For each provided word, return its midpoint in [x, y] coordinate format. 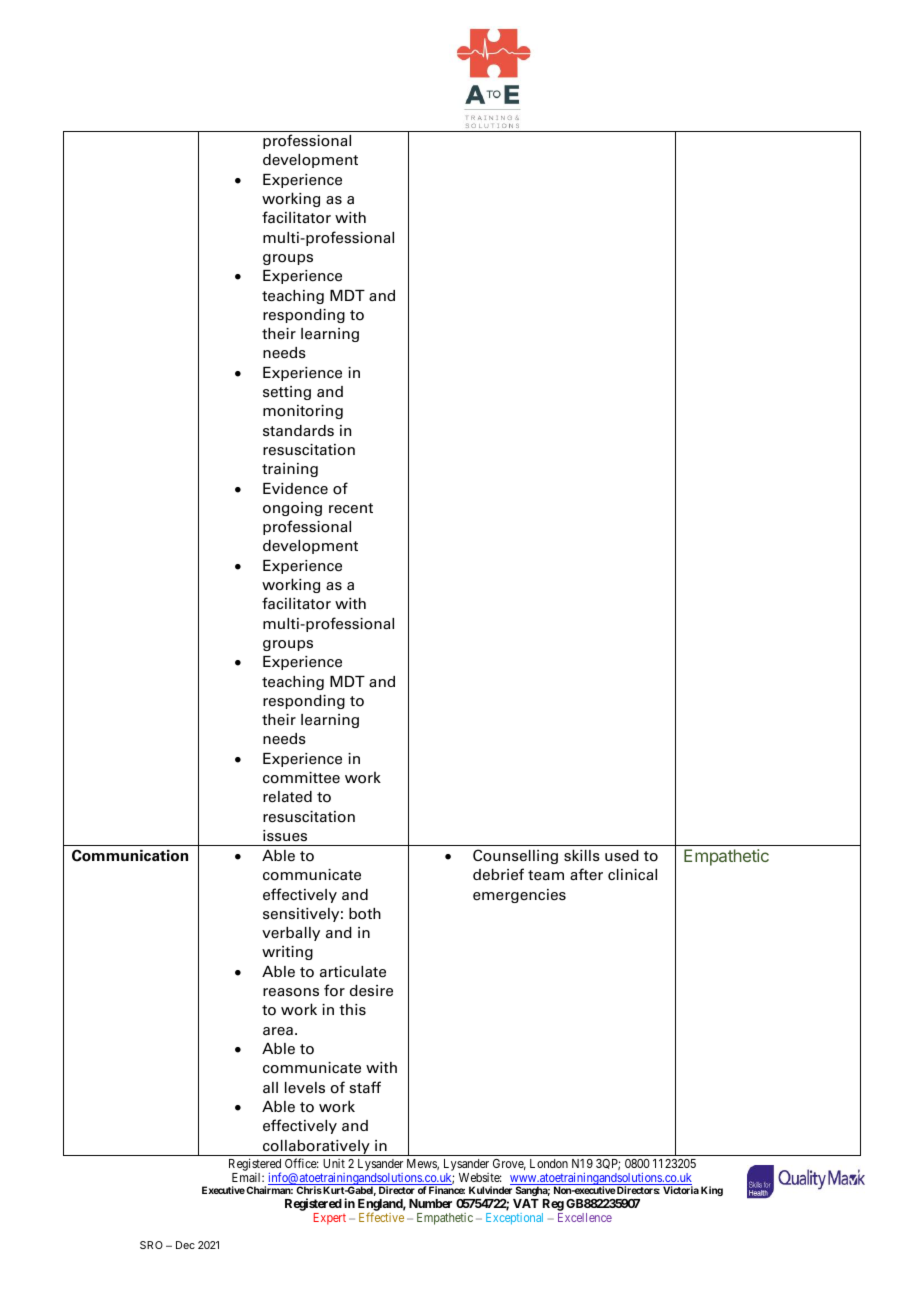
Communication [130, 855]
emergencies [519, 896]
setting [287, 393]
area [278, 1031]
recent [351, 508]
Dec [185, 1245]
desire [371, 991]
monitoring [303, 412]
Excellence [585, 1217]
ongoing [292, 509]
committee [301, 778]
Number [430, 1203]
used [622, 856]
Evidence [295, 489]
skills [582, 855]
